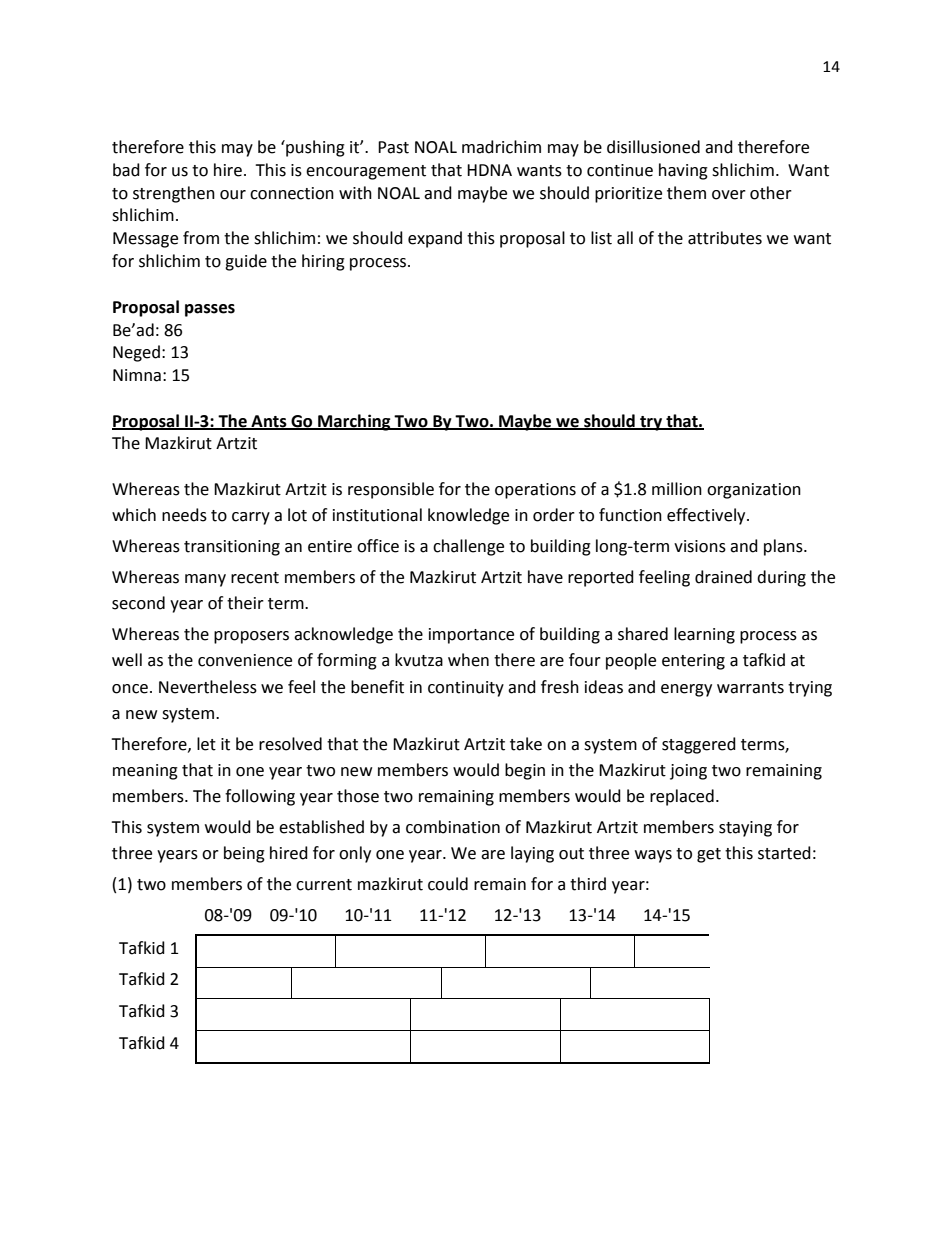  What do you see at coordinates (535, 491) in the screenshot?
I see `operations` at bounding box center [535, 491].
